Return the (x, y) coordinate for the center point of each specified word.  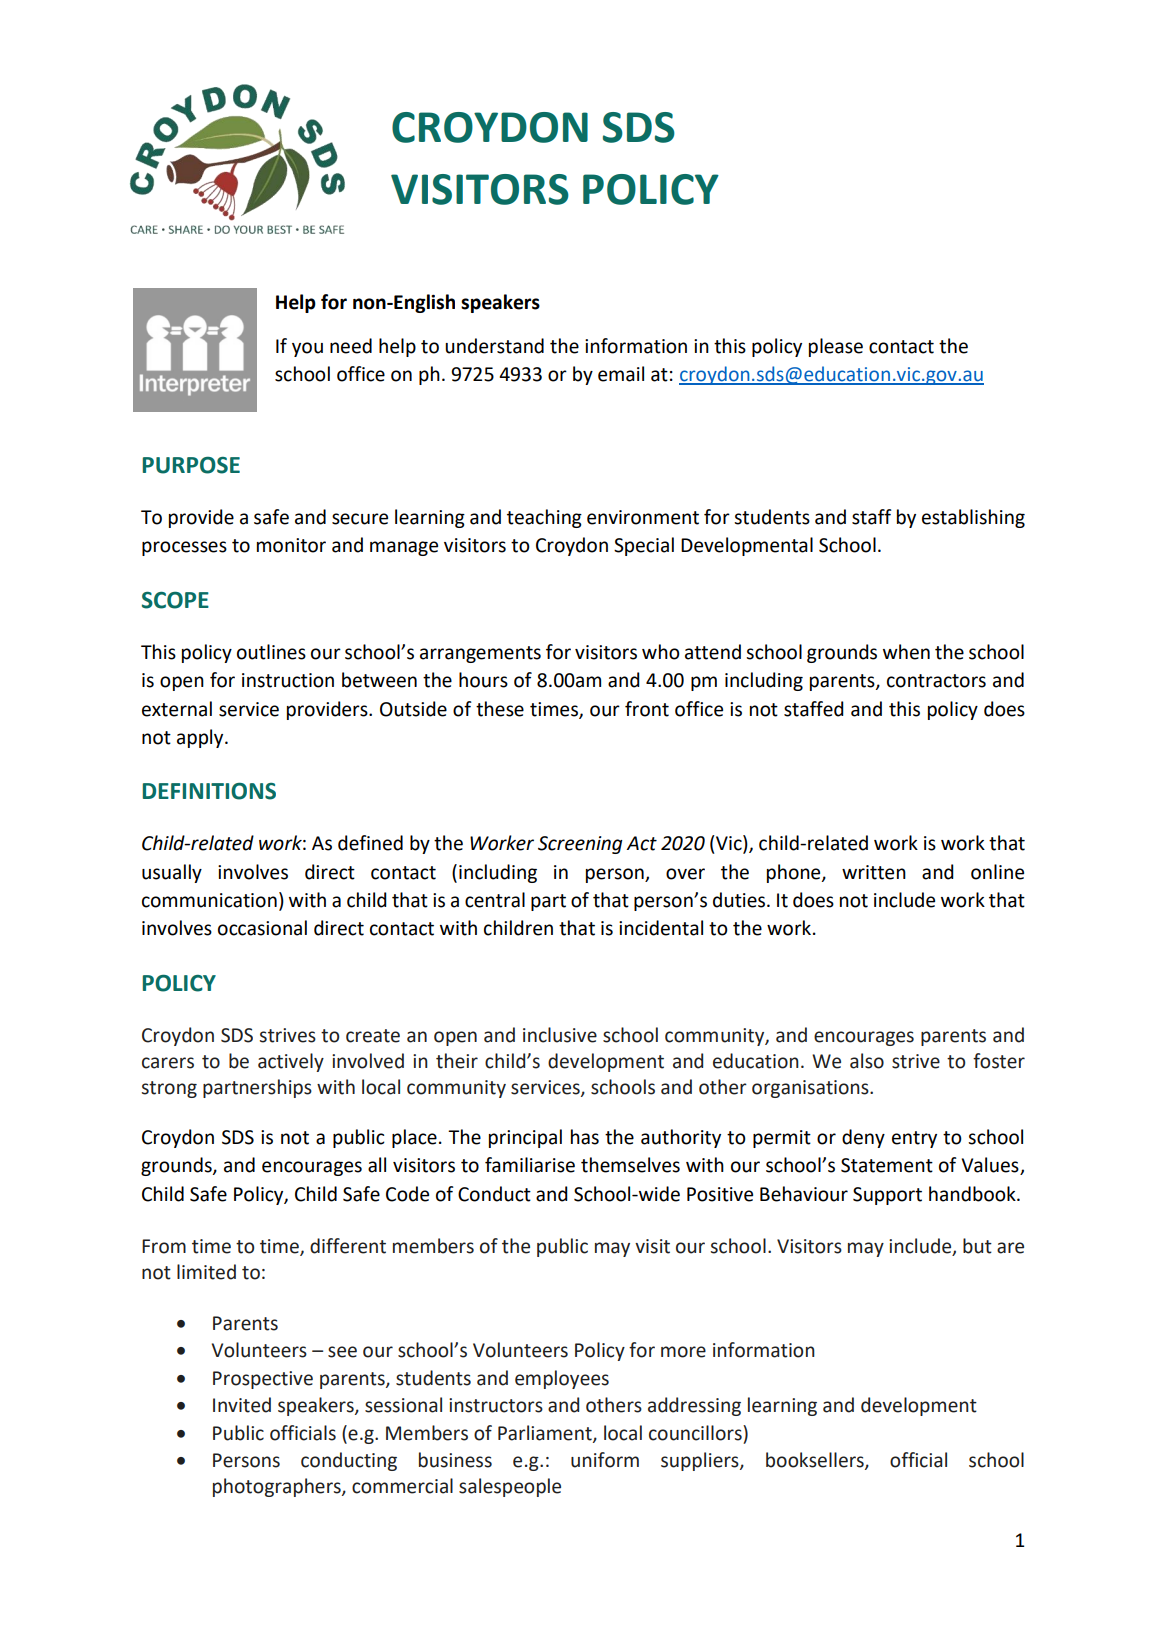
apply (201, 738)
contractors (936, 681)
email (621, 374)
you (307, 349)
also (867, 1061)
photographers (278, 1487)
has (585, 1137)
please (836, 347)
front (647, 709)
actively (291, 1062)
